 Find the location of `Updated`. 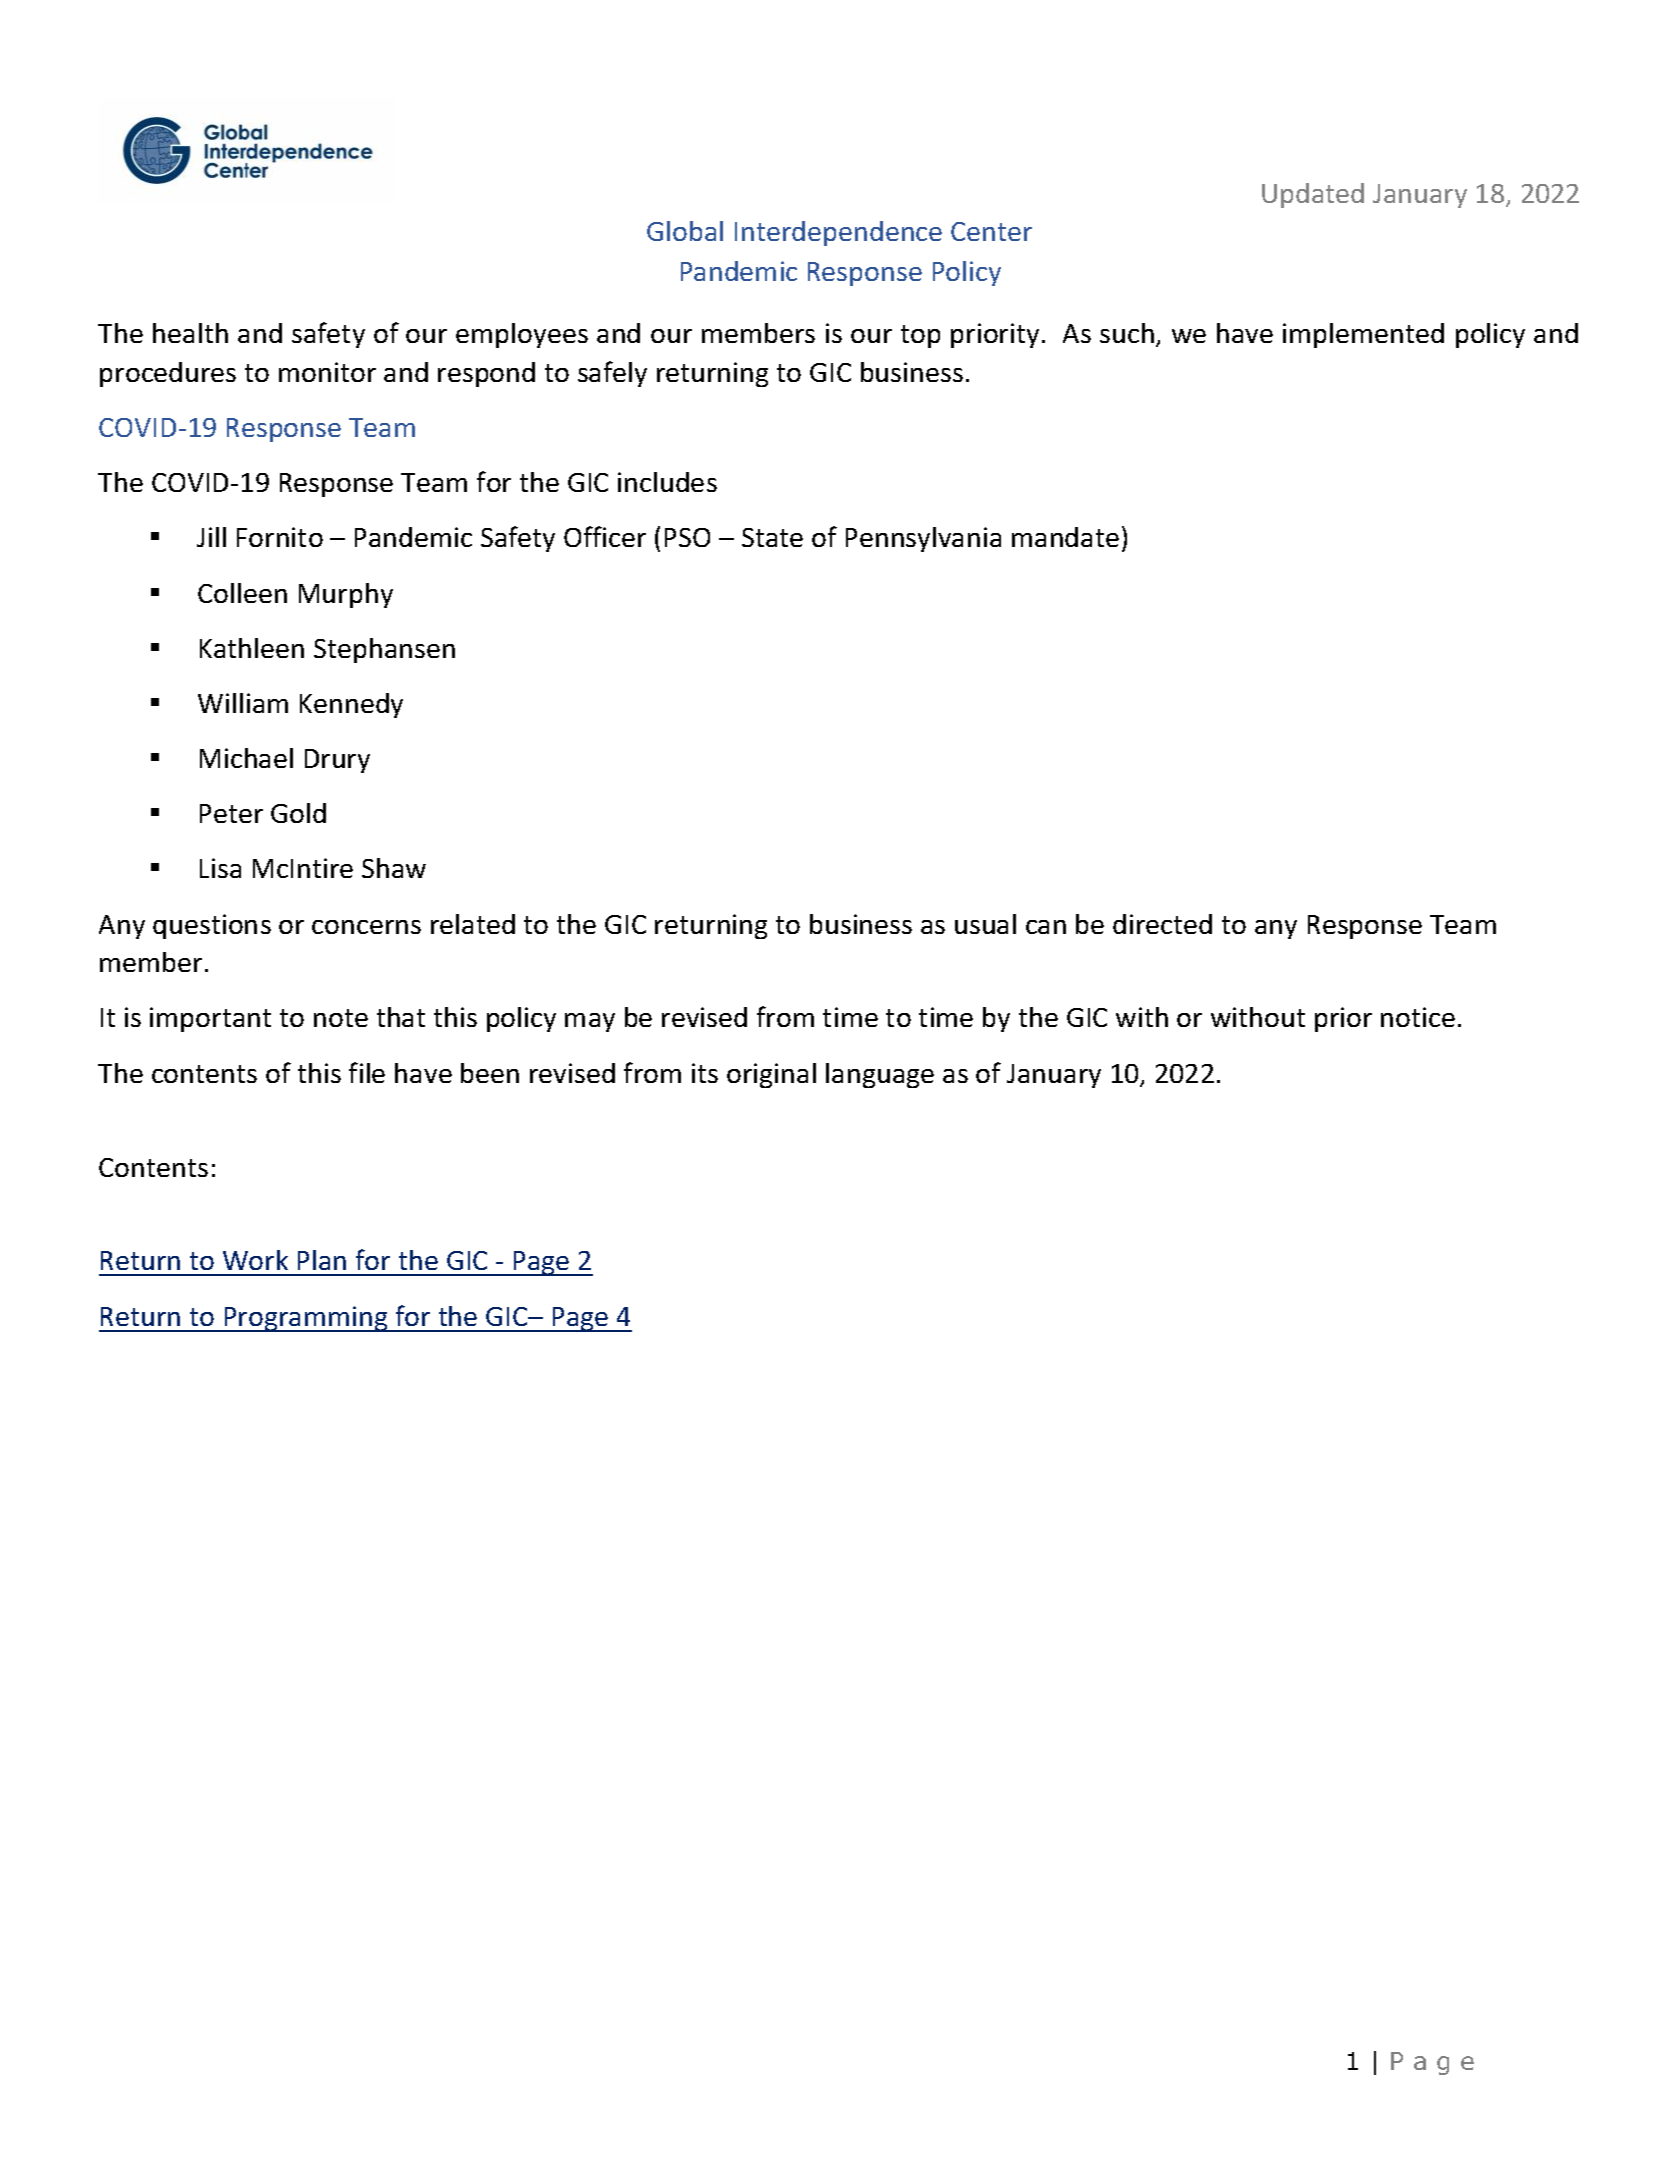

Updated is located at coordinates (1313, 195).
